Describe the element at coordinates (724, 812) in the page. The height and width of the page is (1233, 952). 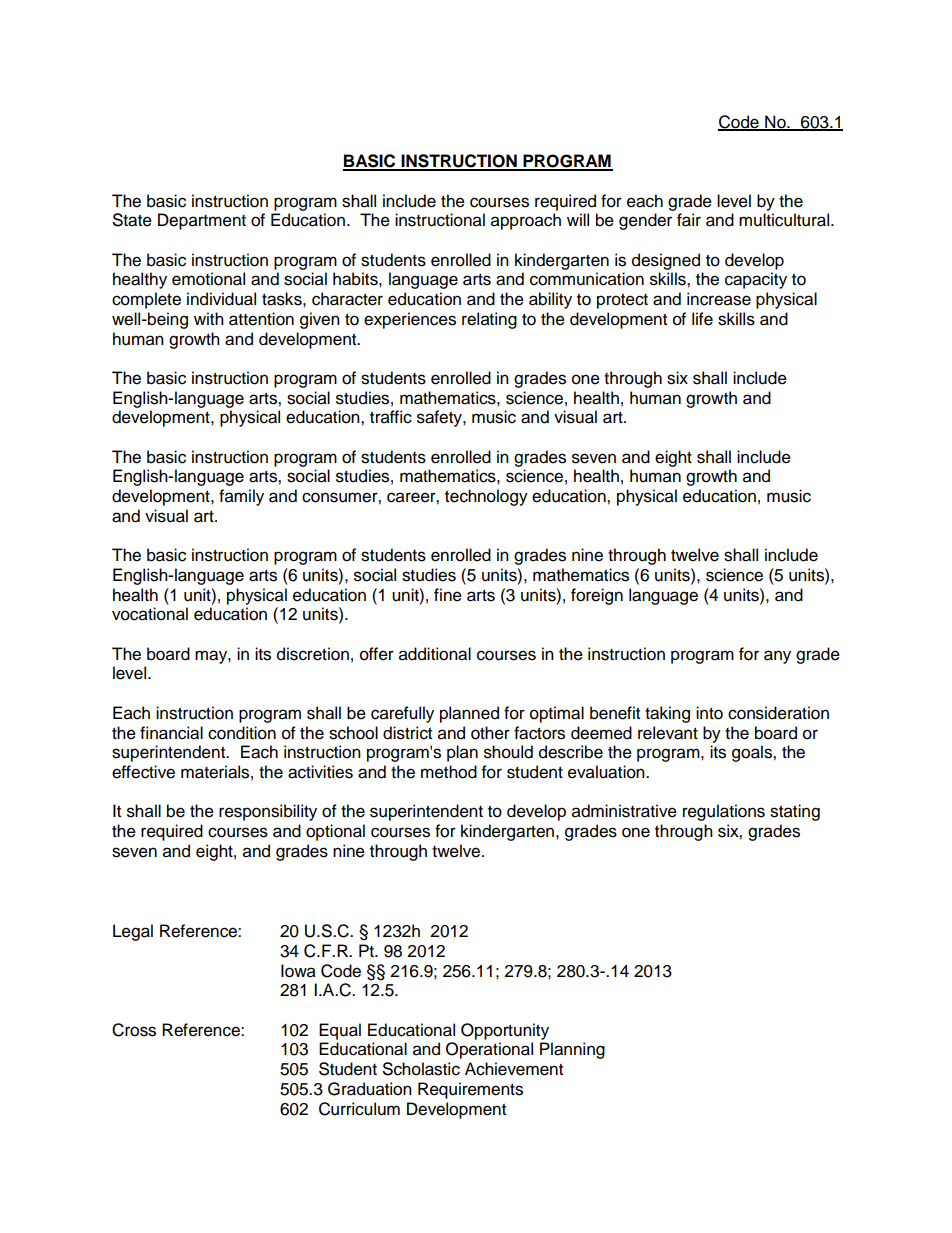
I see `regulations` at that location.
